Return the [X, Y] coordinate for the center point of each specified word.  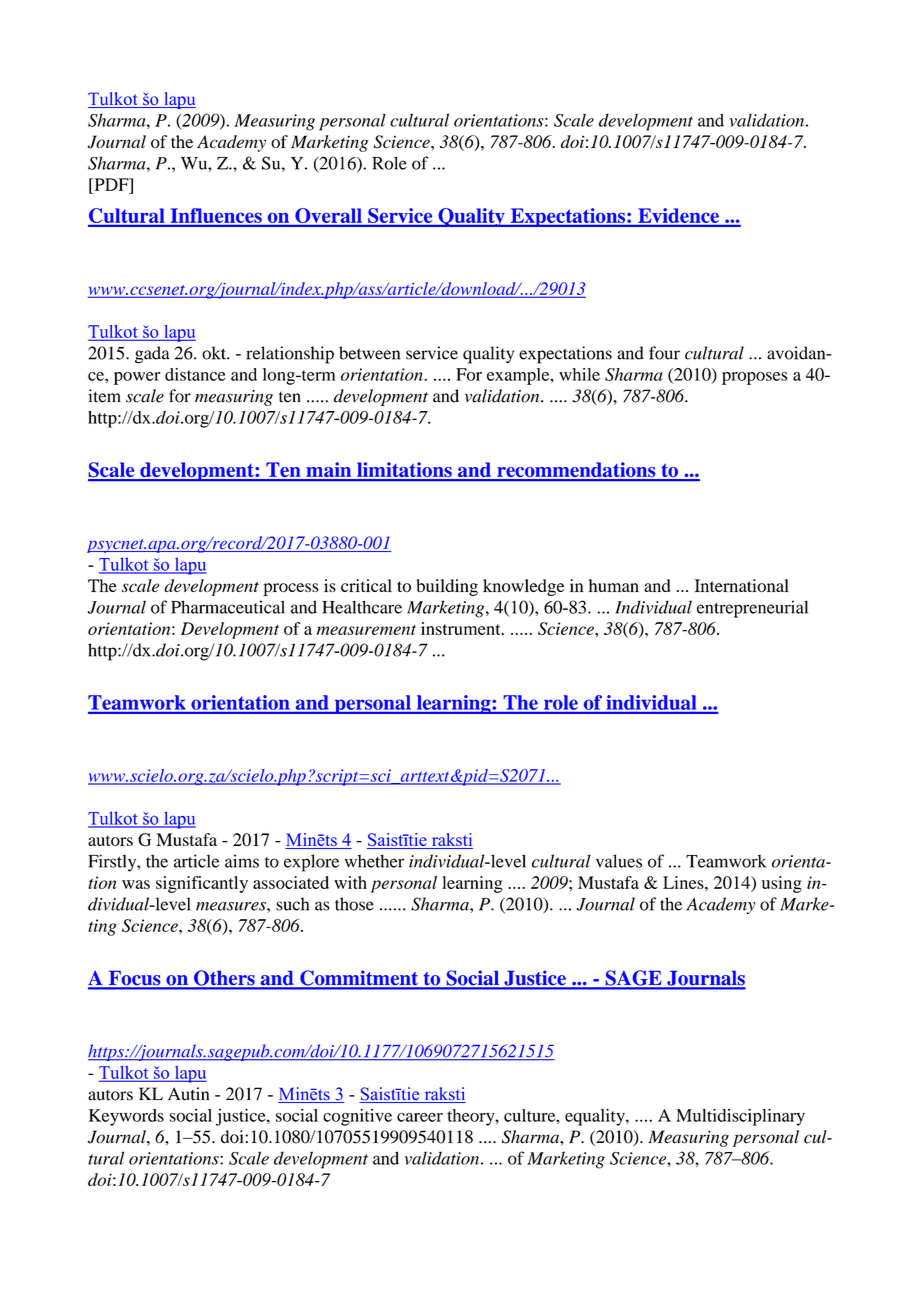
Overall [328, 217]
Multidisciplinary [740, 1117]
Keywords [126, 1117]
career [420, 1117]
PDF [111, 184]
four [664, 353]
